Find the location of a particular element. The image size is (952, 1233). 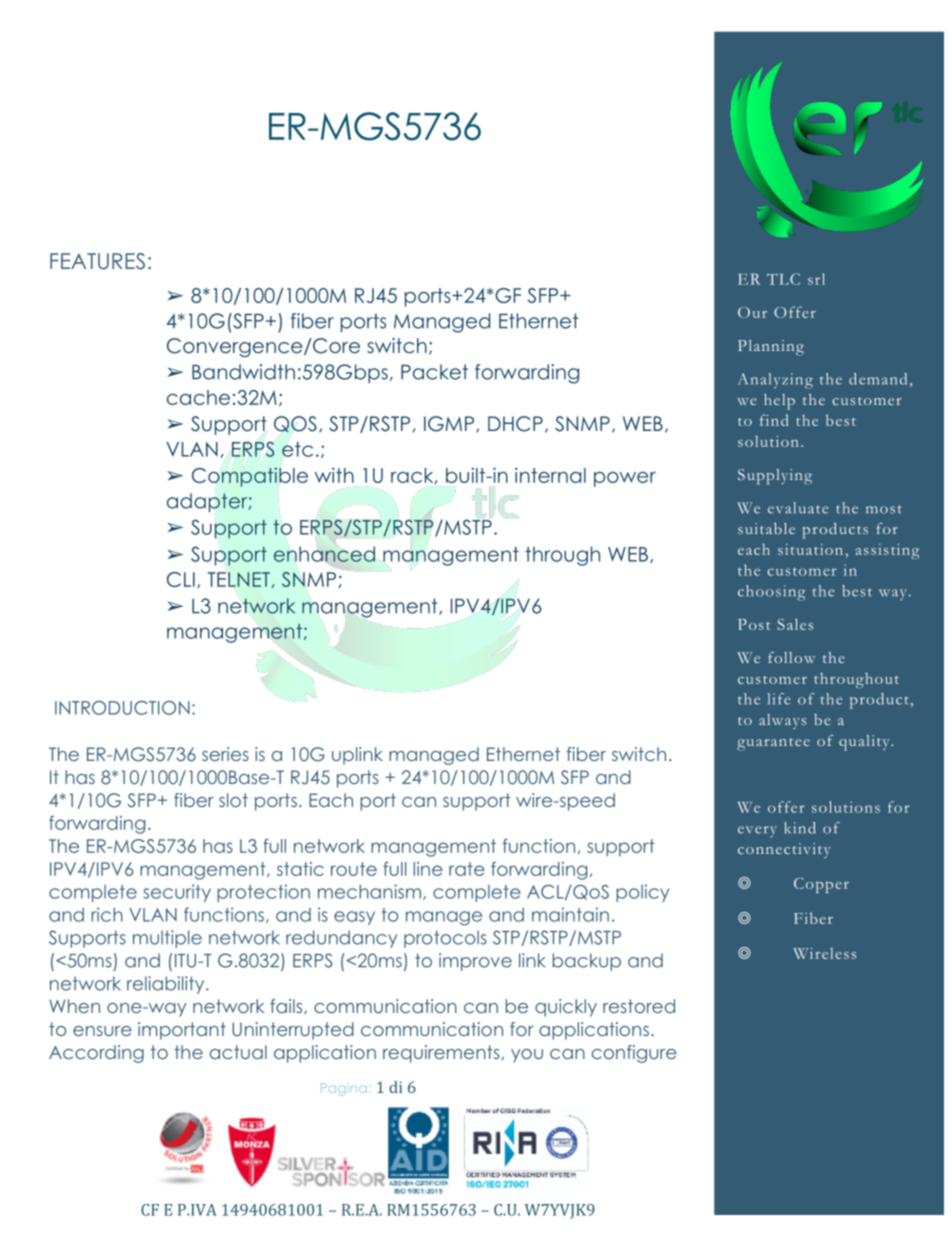

TLC is located at coordinates (783, 279).
